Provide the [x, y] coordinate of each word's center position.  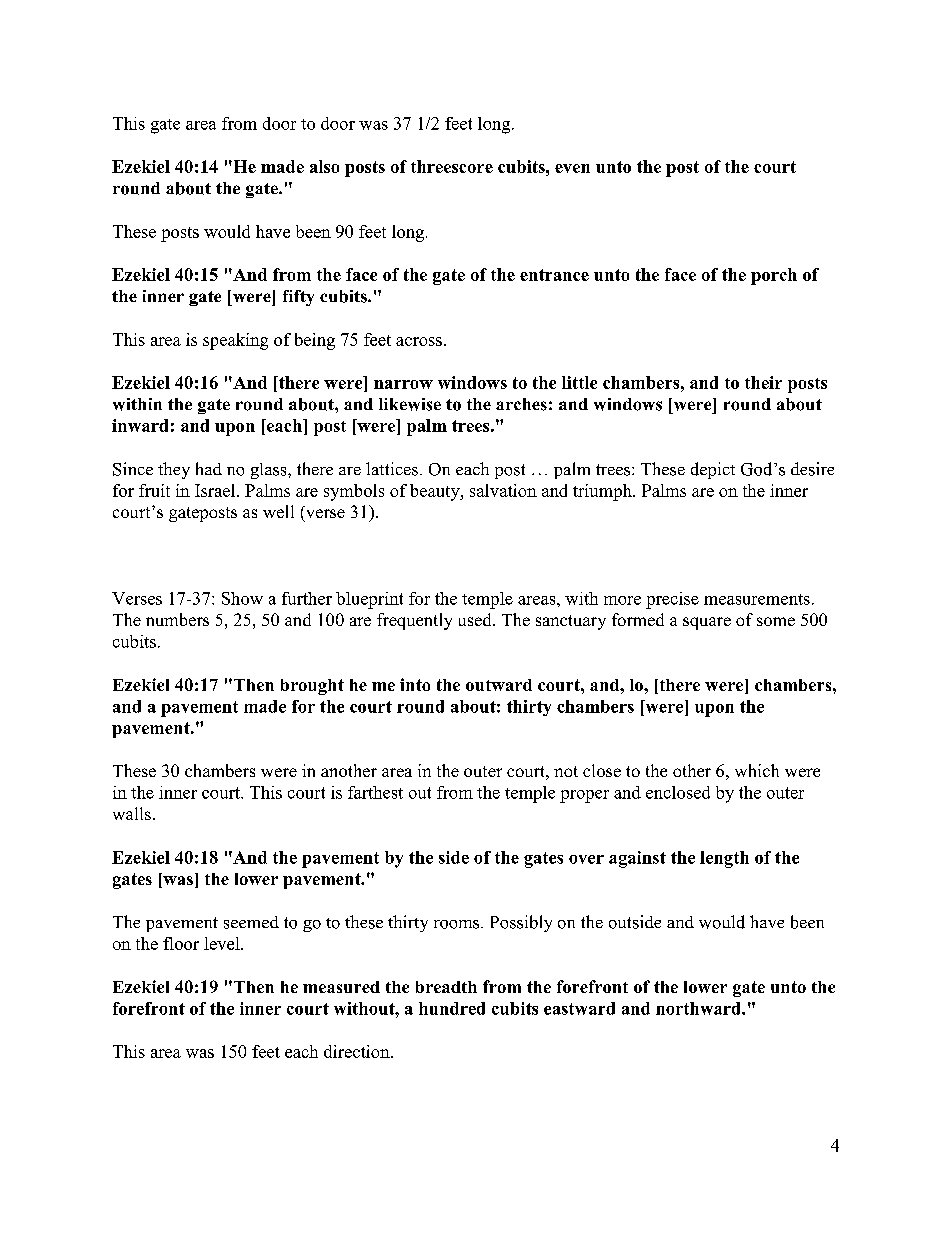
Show [242, 598]
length [724, 859]
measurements [757, 599]
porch [774, 276]
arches [521, 404]
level [223, 943]
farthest [375, 792]
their [763, 382]
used [476, 619]
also [324, 166]
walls [132, 813]
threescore [452, 166]
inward [140, 425]
